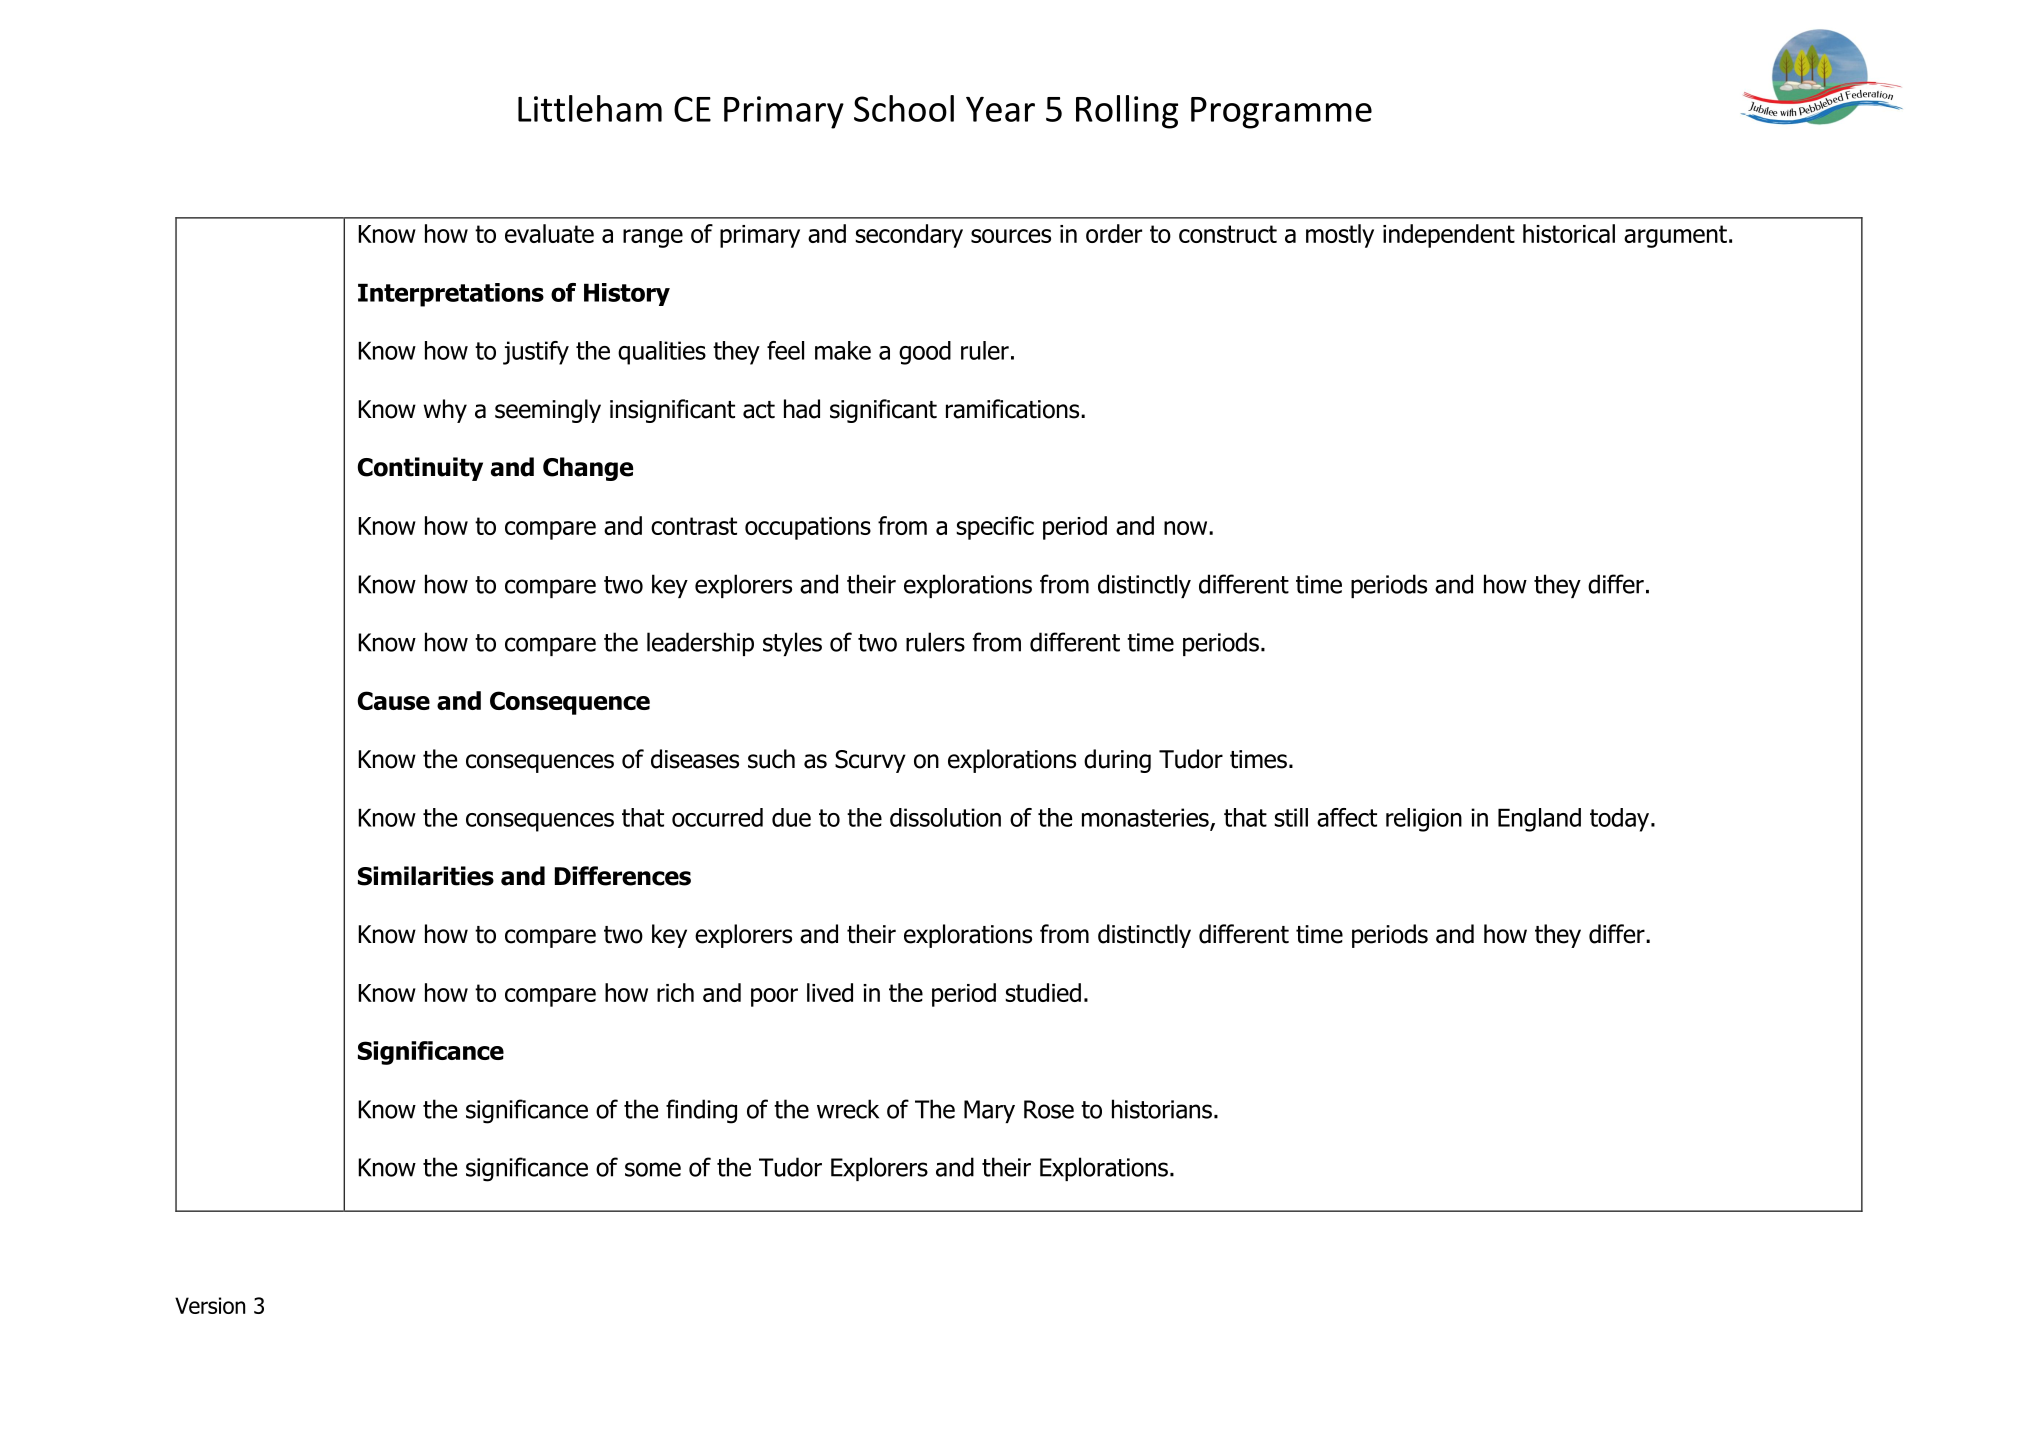  What do you see at coordinates (1162, 1109) in the screenshot?
I see `historians` at bounding box center [1162, 1109].
